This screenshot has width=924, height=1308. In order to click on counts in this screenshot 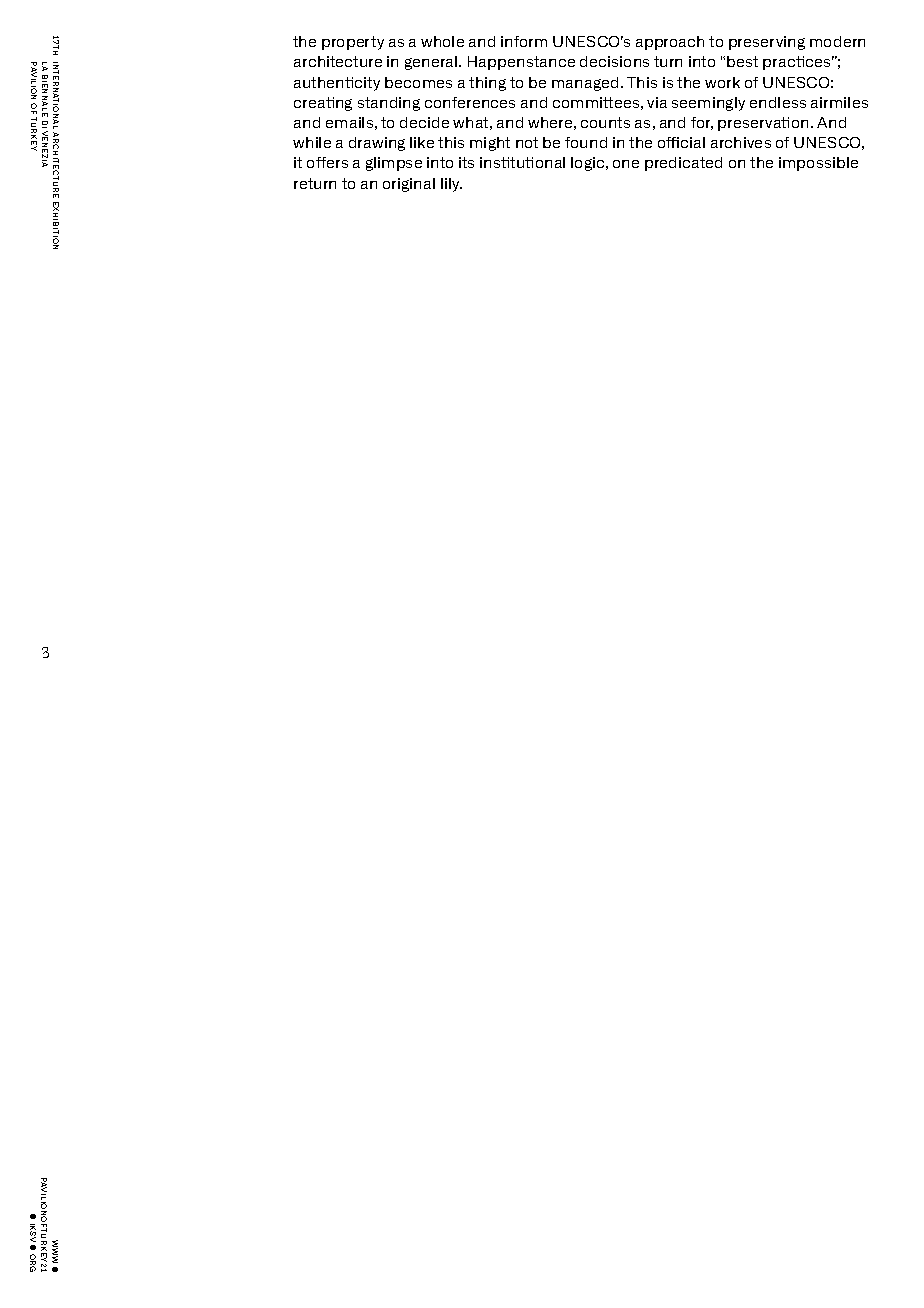, I will do `click(605, 122)`.
